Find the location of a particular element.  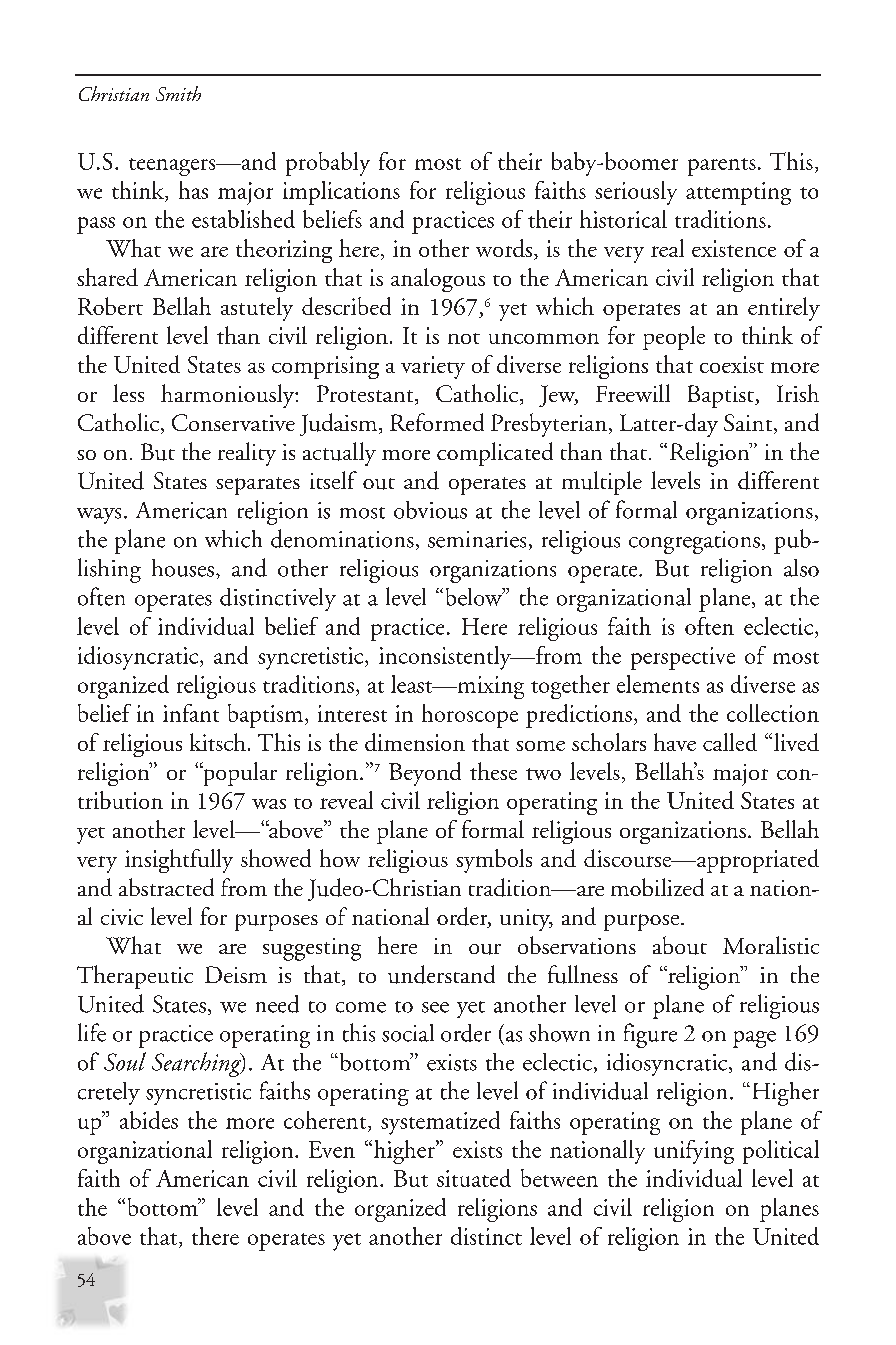

probably is located at coordinates (328, 164).
